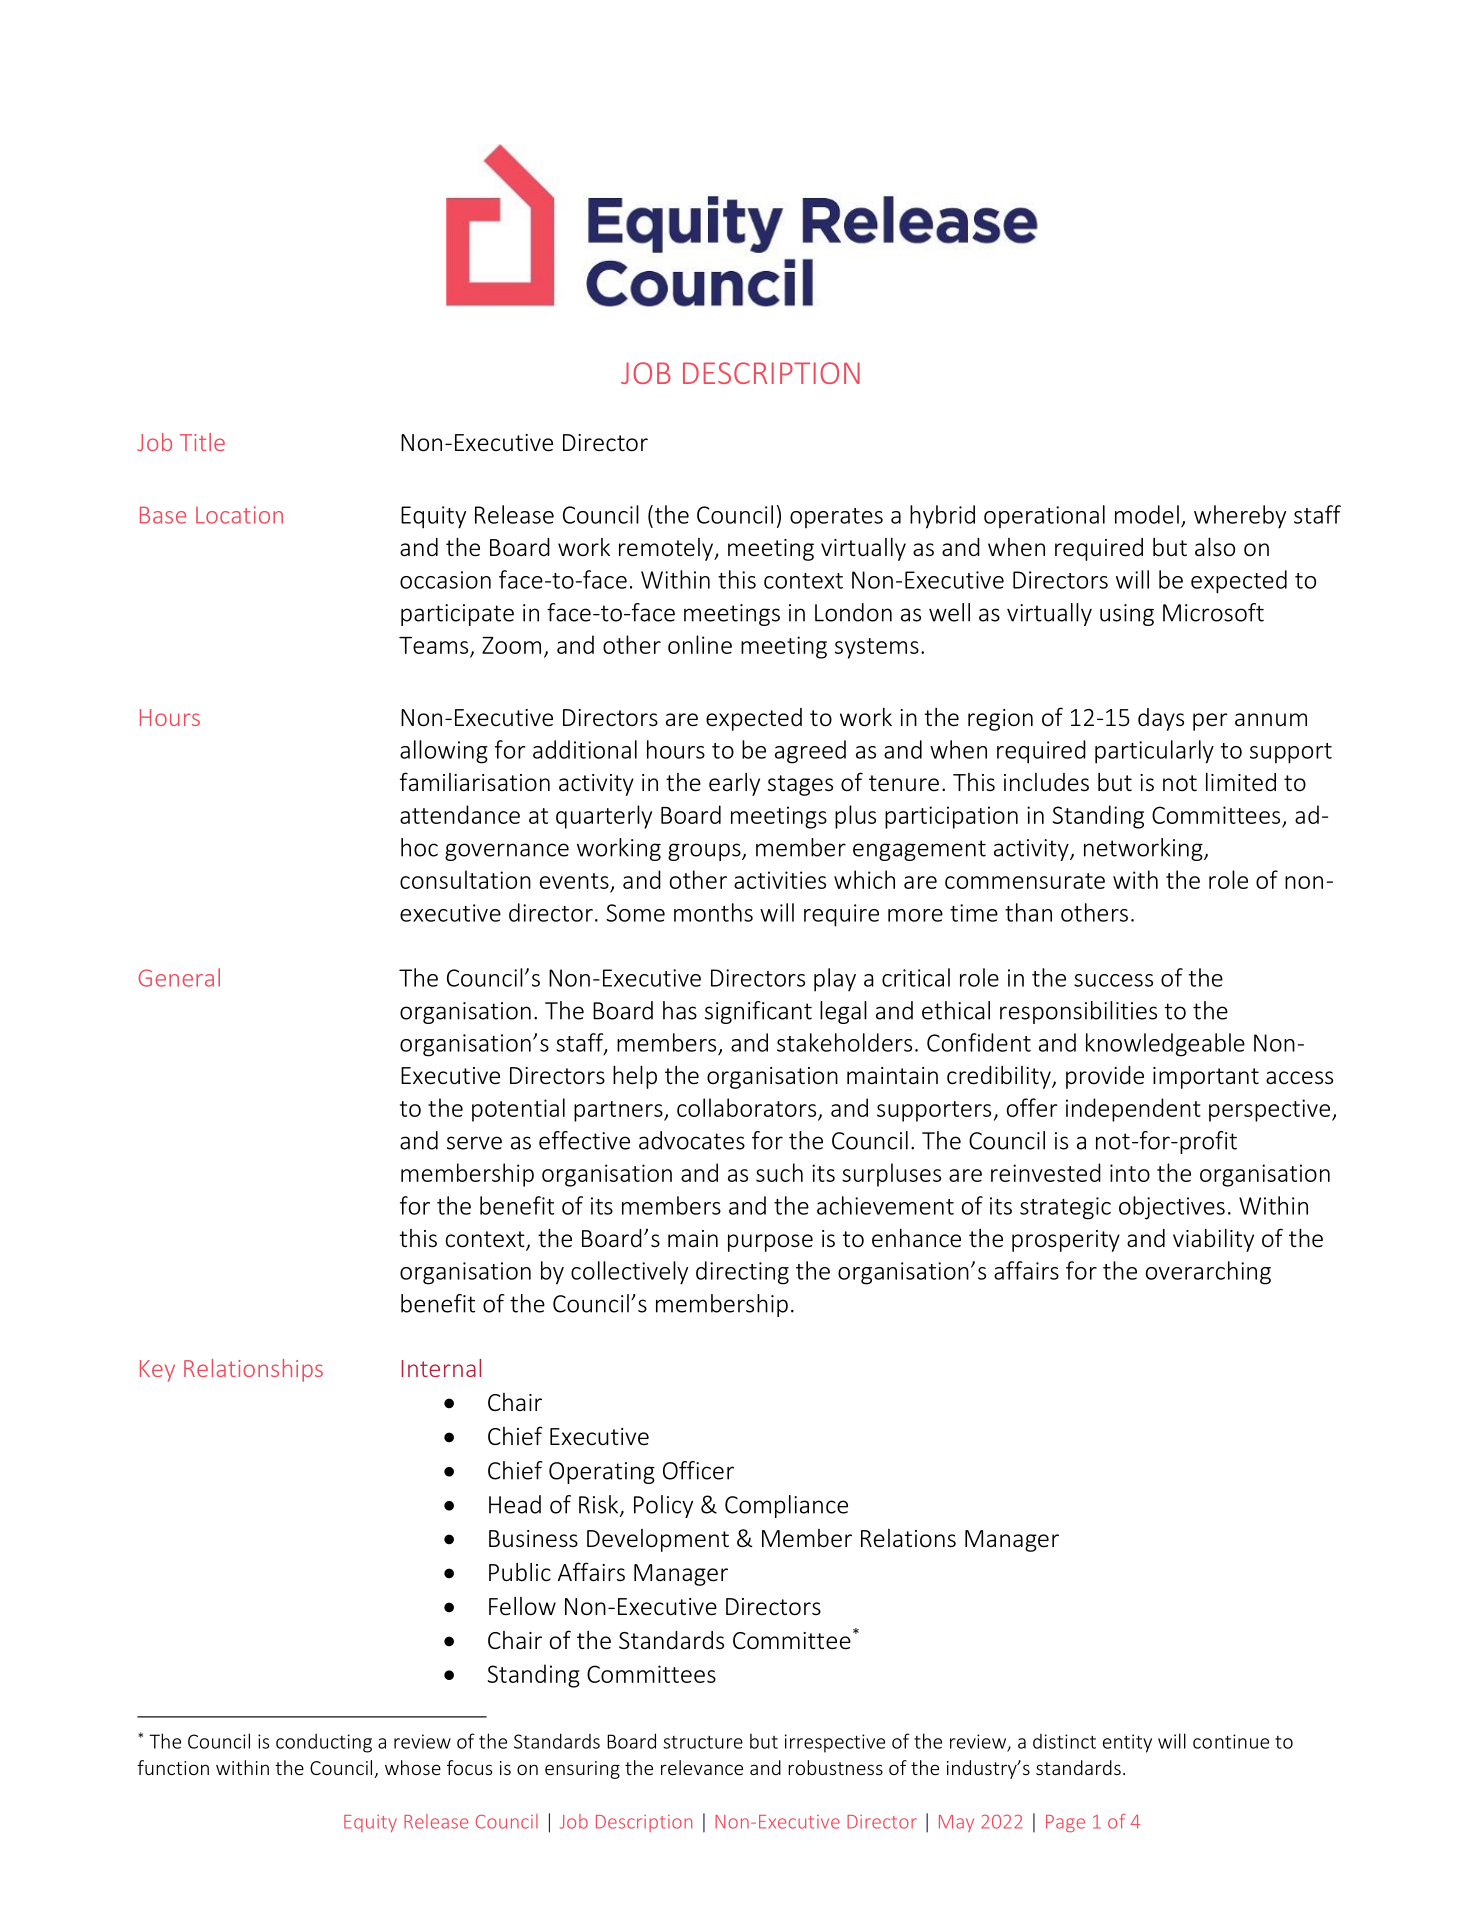 Image resolution: width=1484 pixels, height=1920 pixels. Describe the element at coordinates (1147, 514) in the document. I see `model` at that location.
